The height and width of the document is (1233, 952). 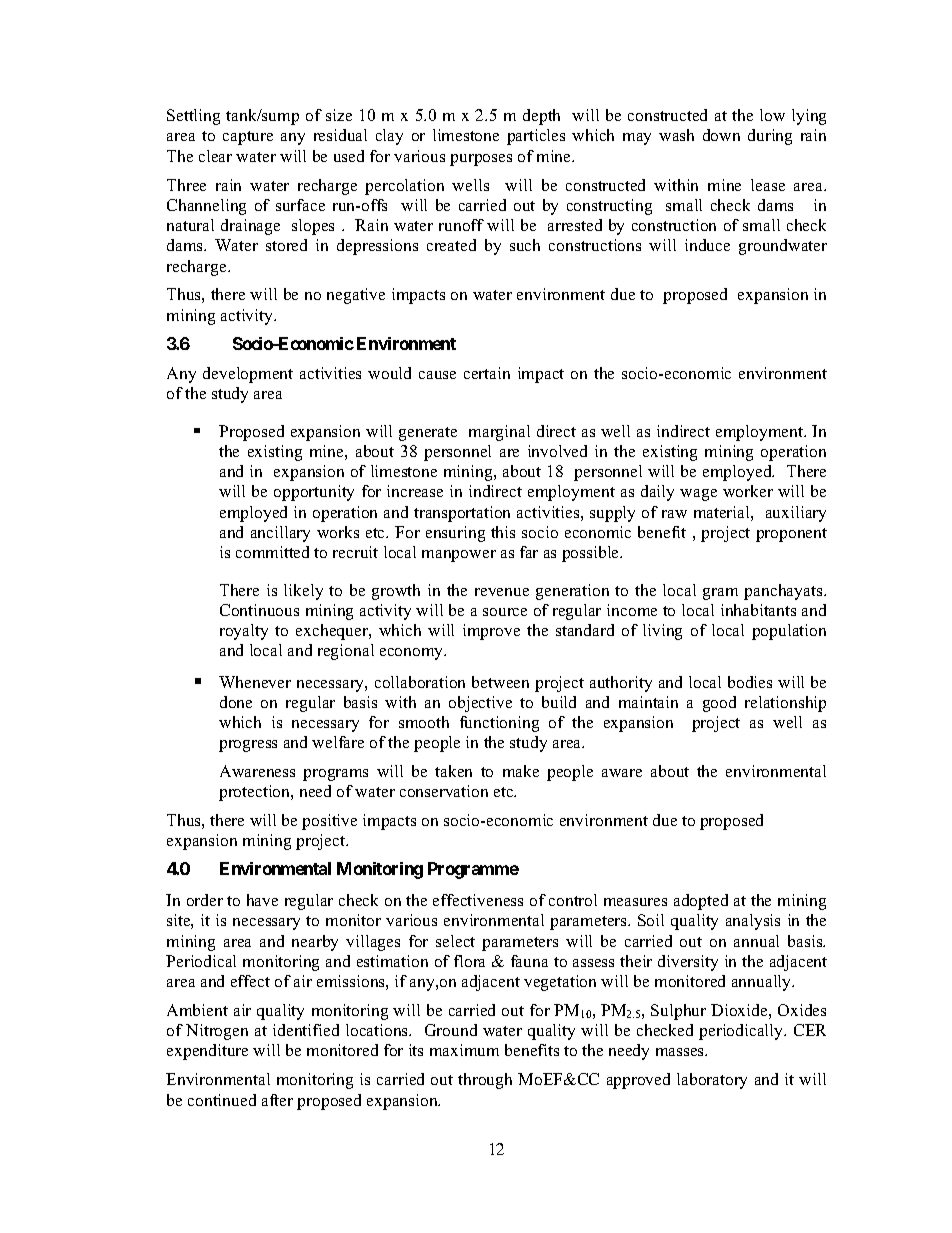 What do you see at coordinates (701, 902) in the document?
I see `adopted` at bounding box center [701, 902].
